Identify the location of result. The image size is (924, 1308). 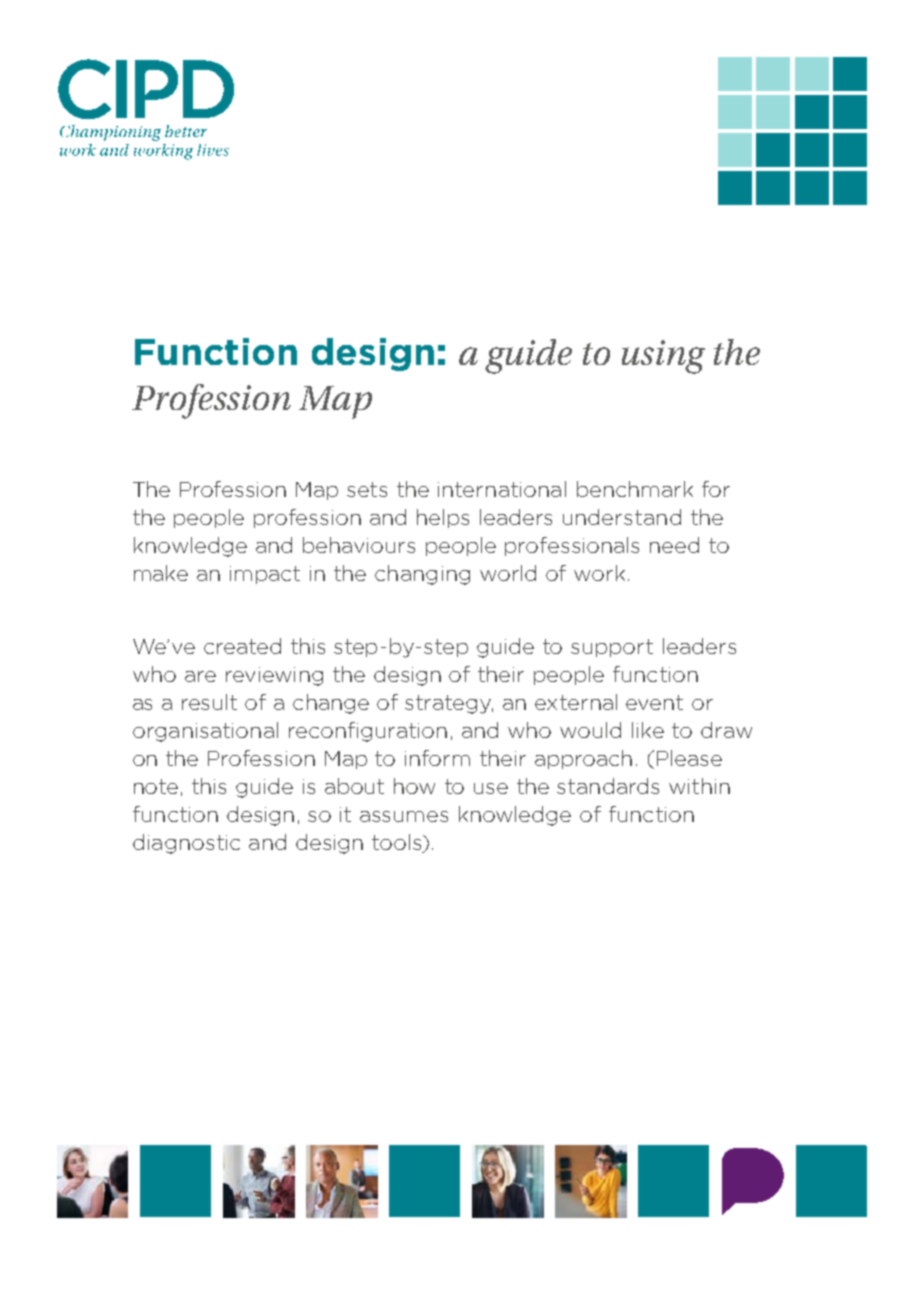
(209, 702).
